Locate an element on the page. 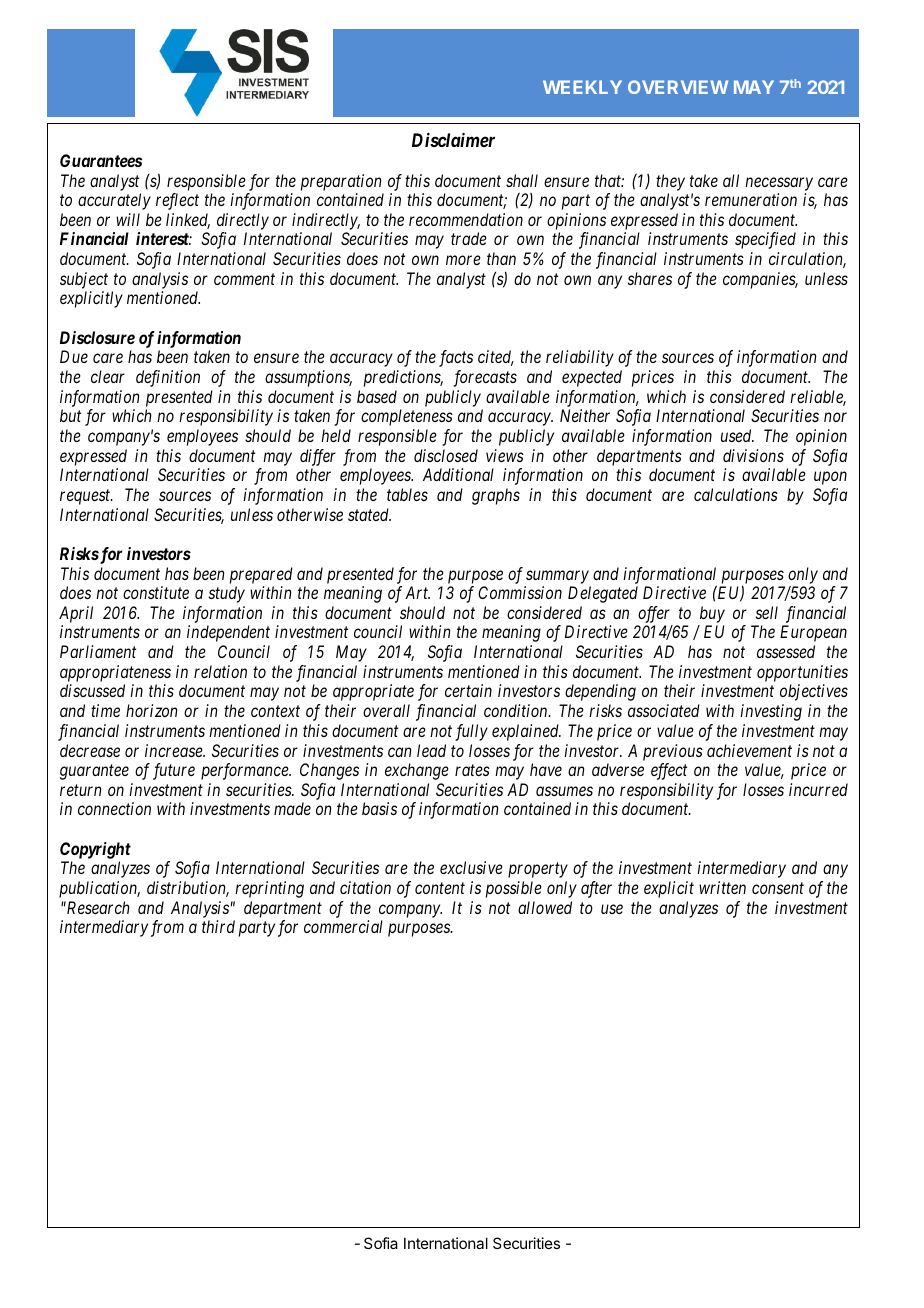 The height and width of the image is (1308, 924). request is located at coordinates (86, 497).
